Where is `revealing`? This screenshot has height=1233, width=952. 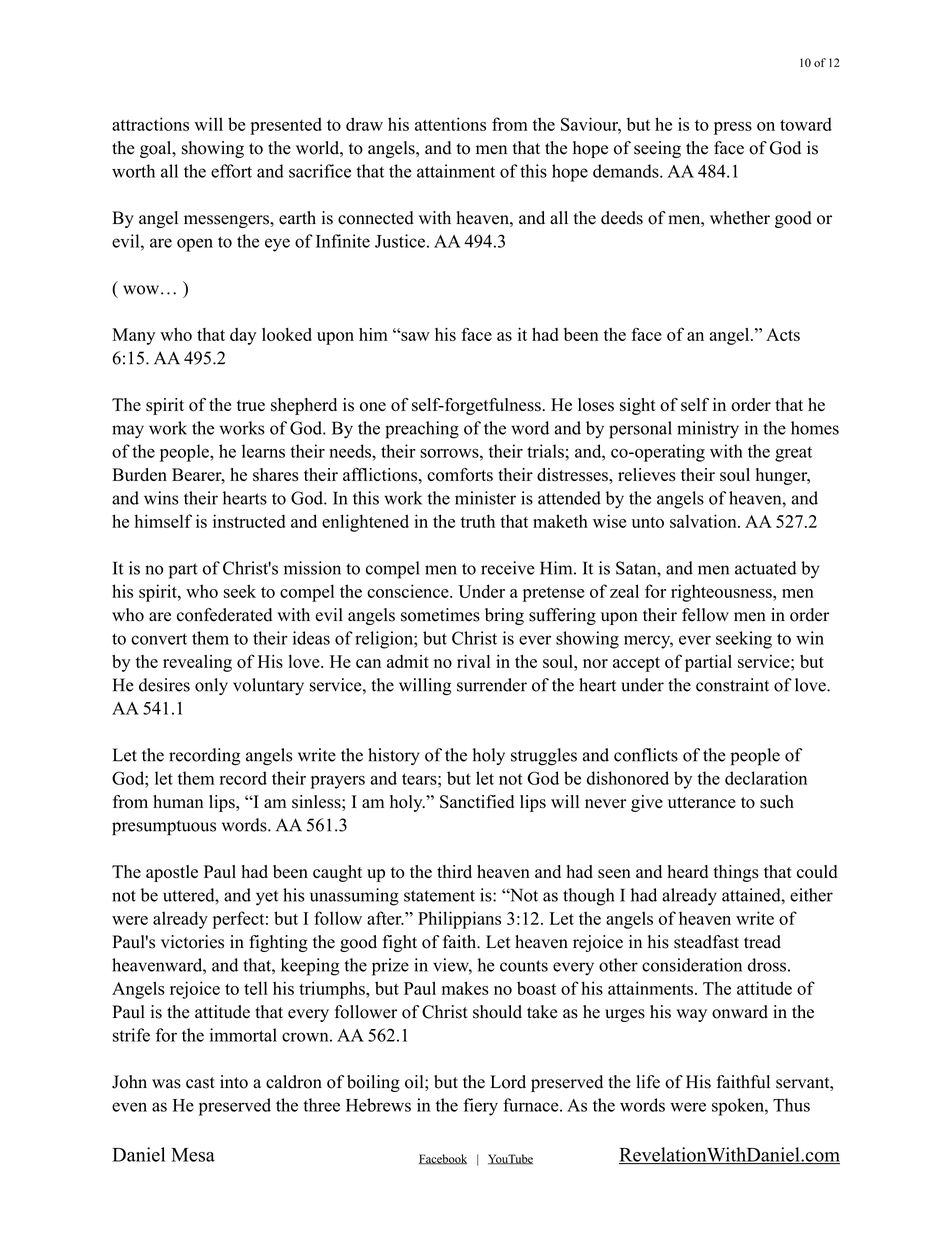
revealing is located at coordinates (197, 663).
